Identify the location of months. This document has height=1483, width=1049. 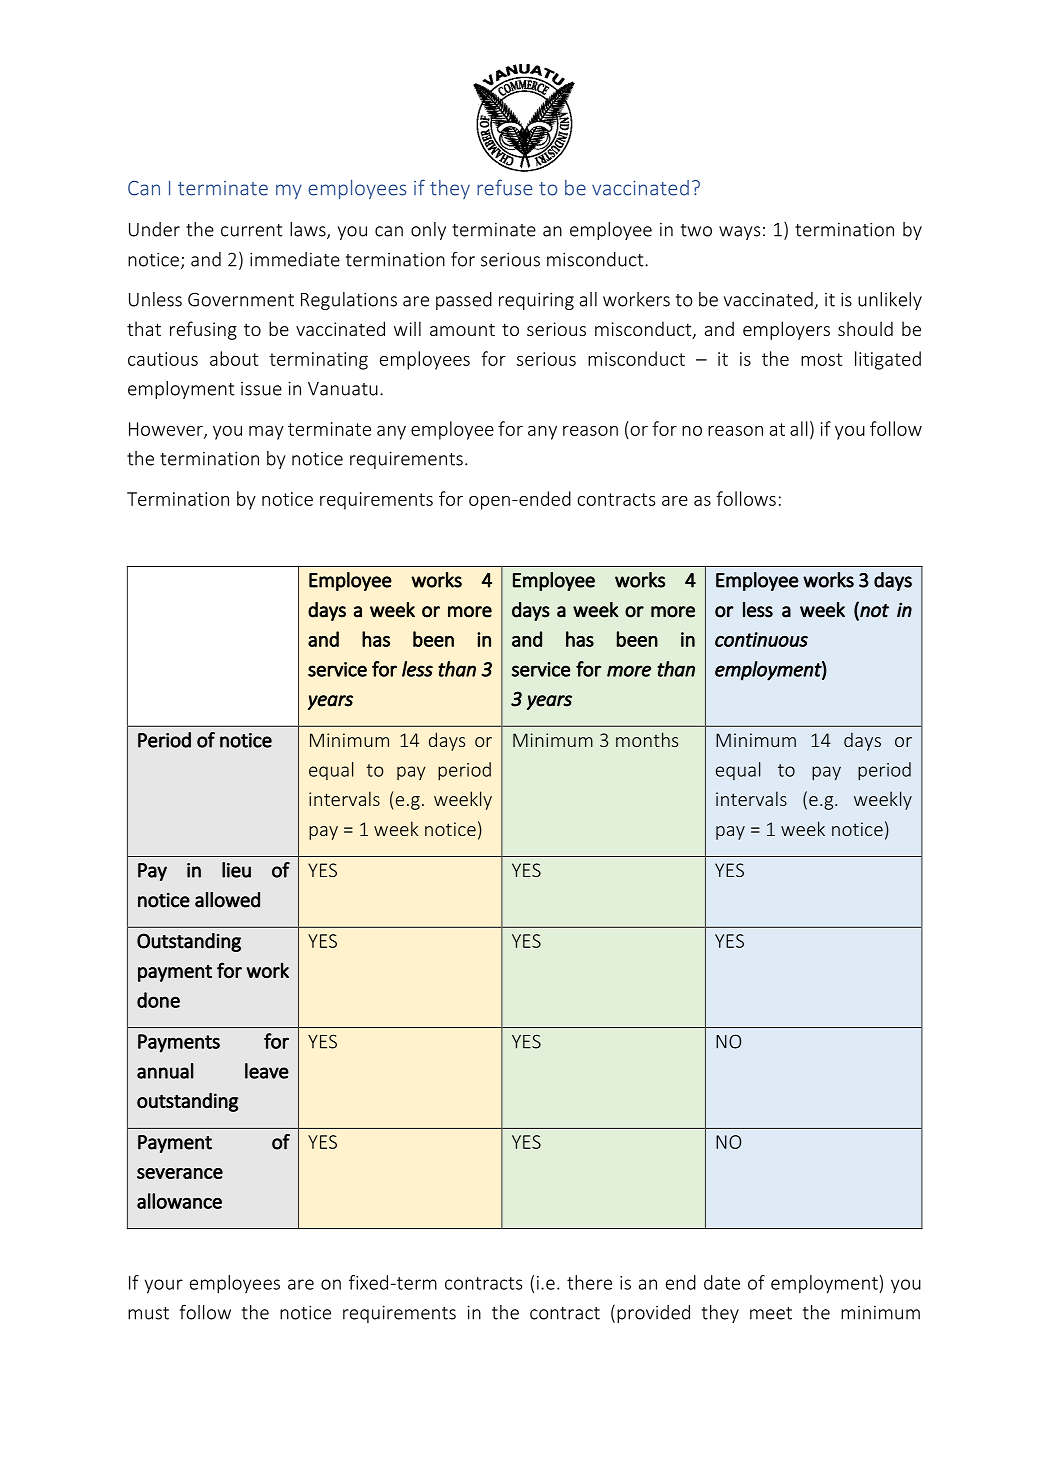
(647, 739).
